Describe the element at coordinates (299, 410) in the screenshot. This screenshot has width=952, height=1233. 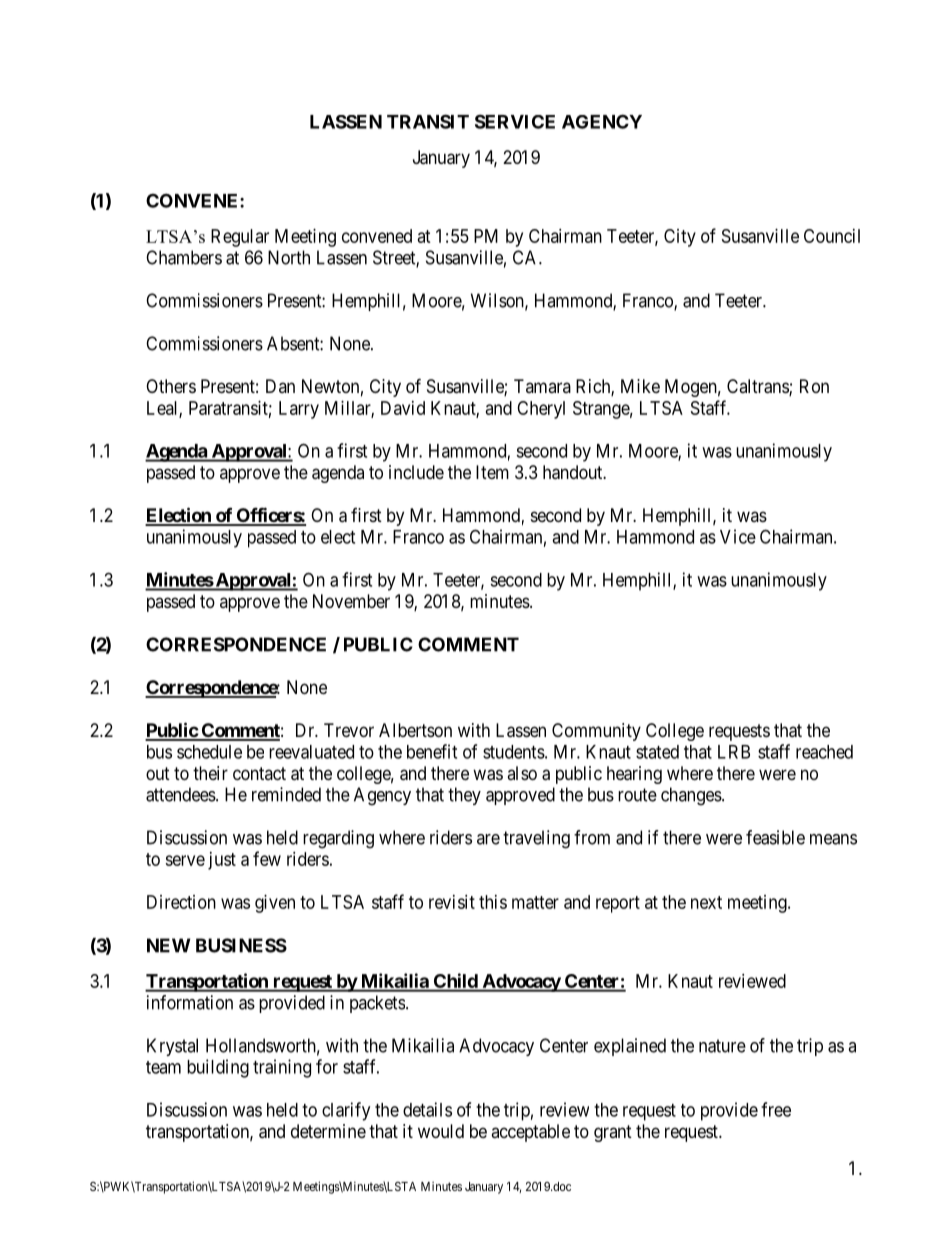
I see `Larry` at that location.
